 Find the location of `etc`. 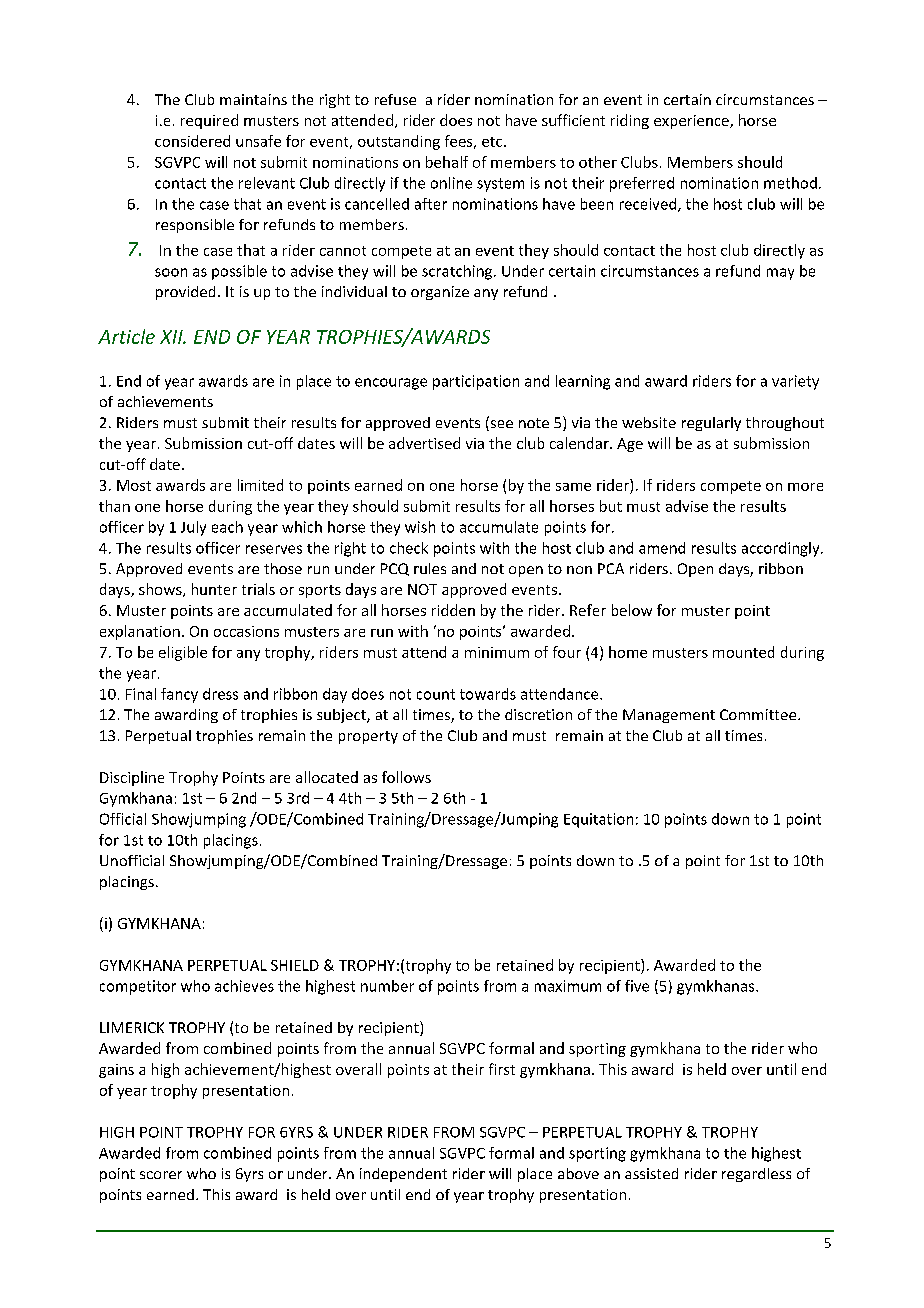

etc is located at coordinates (493, 142).
